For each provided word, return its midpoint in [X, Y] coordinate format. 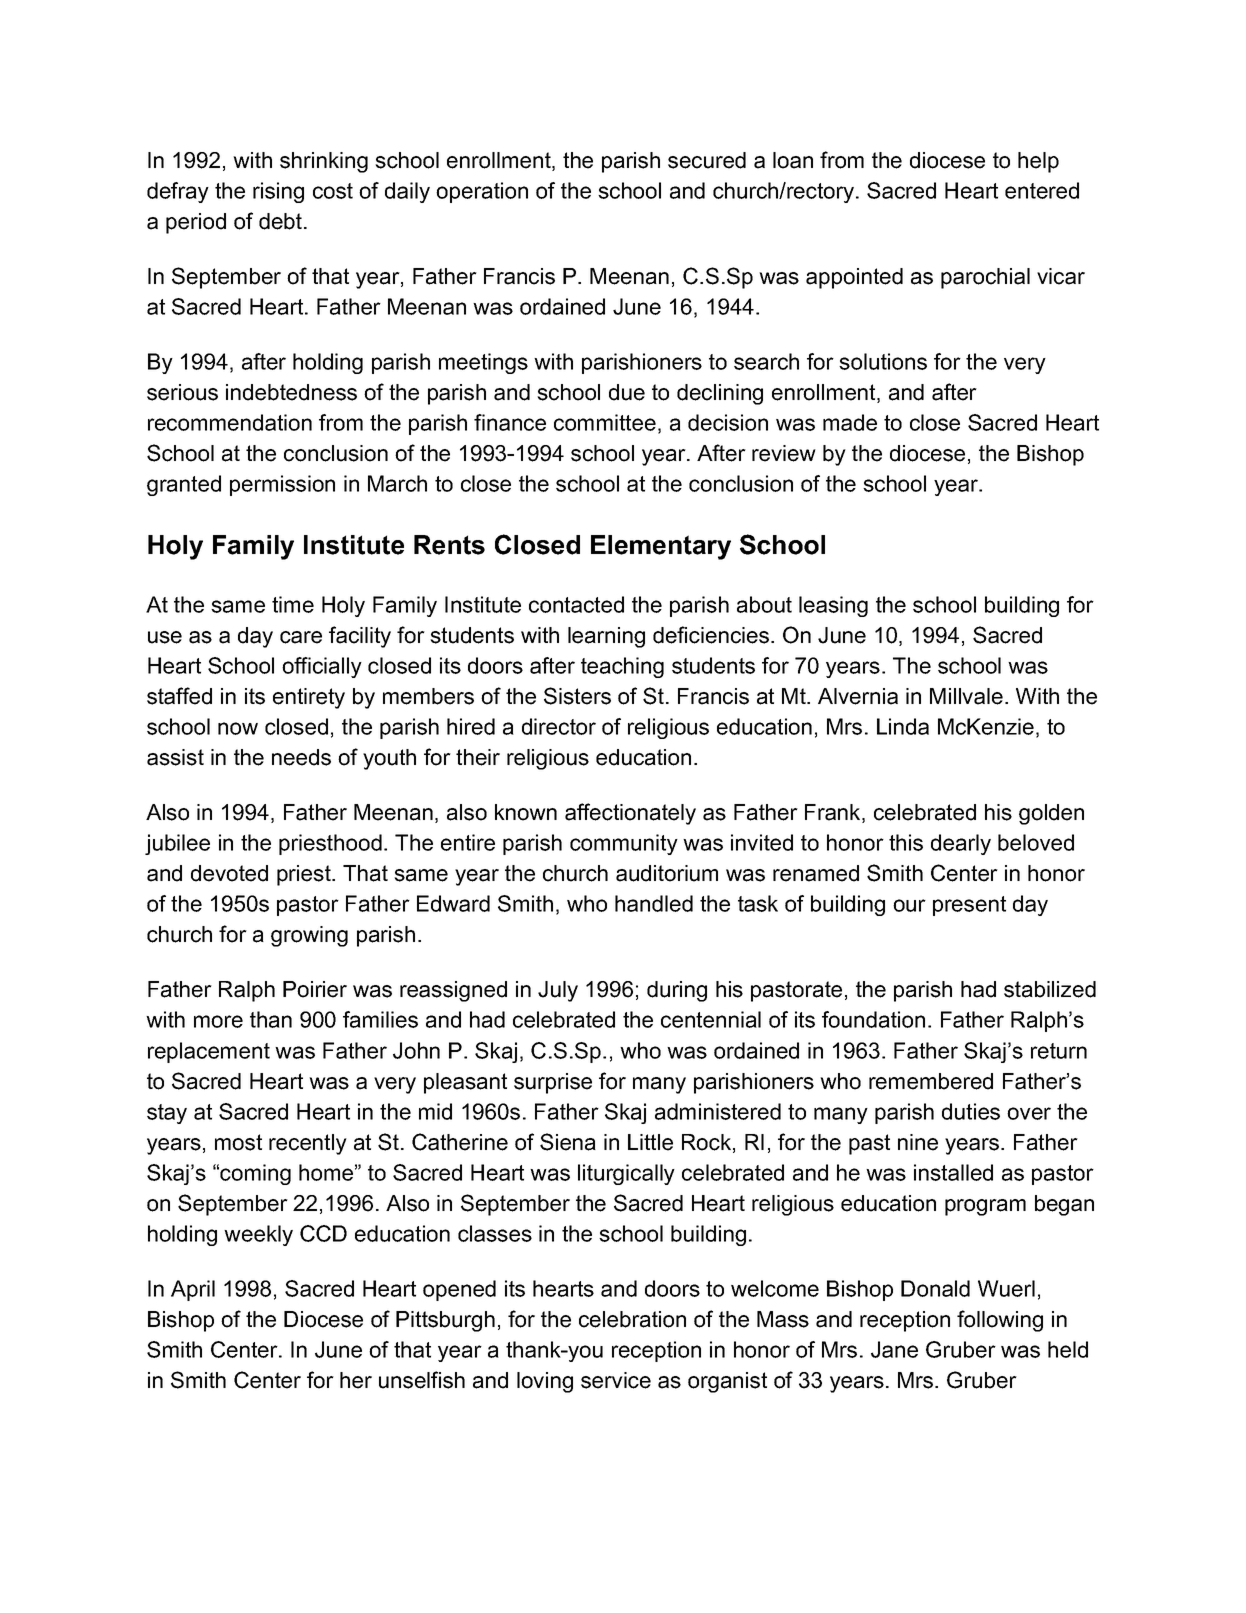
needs [301, 757]
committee [605, 422]
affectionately [630, 814]
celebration [632, 1319]
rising [278, 192]
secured [707, 160]
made [850, 422]
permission [282, 485]
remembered [931, 1081]
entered [1042, 190]
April [193, 1290]
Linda [903, 726]
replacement [209, 1052]
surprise [553, 1083]
